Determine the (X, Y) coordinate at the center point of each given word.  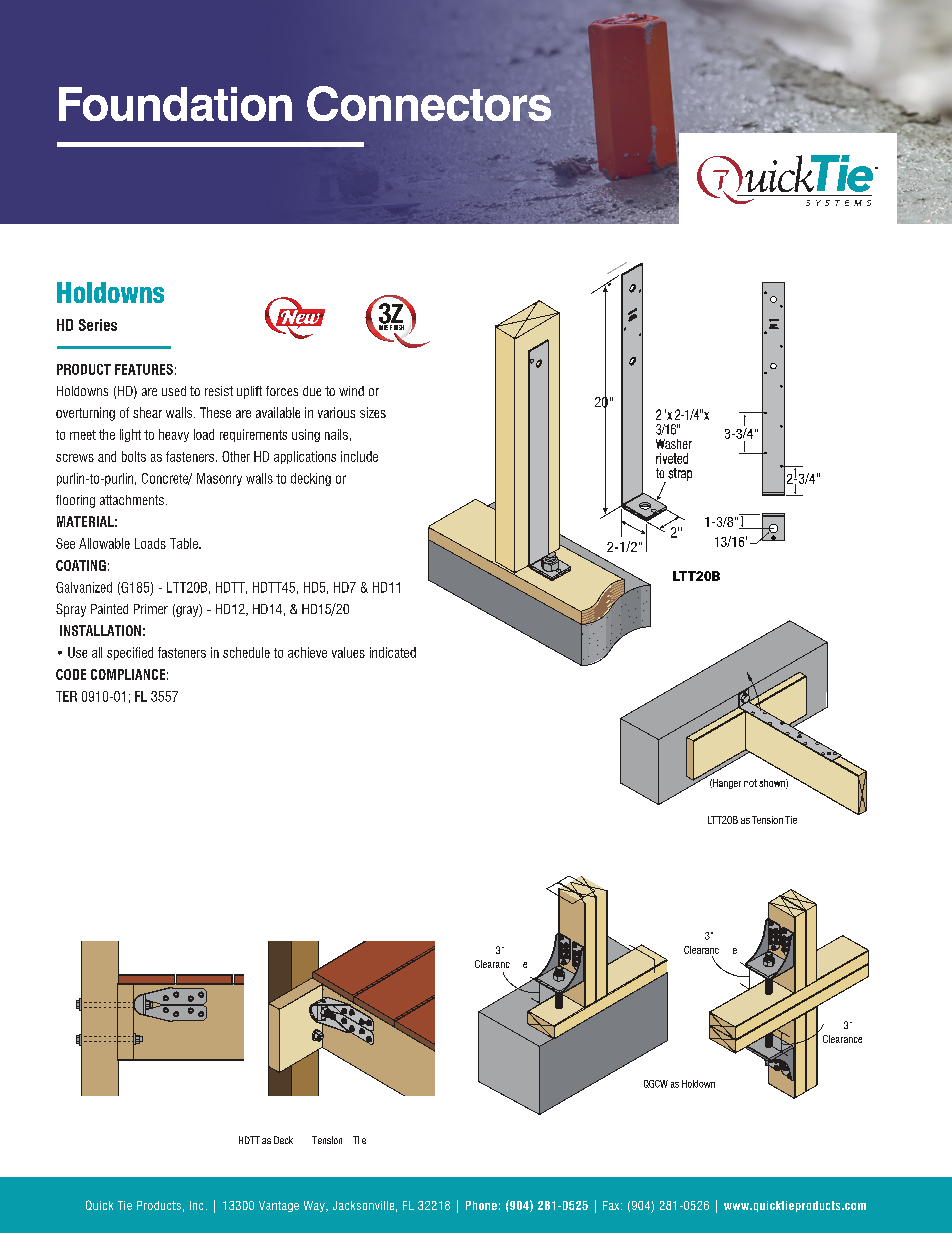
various (336, 412)
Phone (481, 1205)
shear (147, 412)
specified (130, 653)
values (348, 652)
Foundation (175, 104)
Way (315, 1206)
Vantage (279, 1206)
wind (351, 391)
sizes (373, 412)
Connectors (429, 103)
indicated (393, 652)
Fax (612, 1205)
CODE (71, 674)
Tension (327, 1140)
